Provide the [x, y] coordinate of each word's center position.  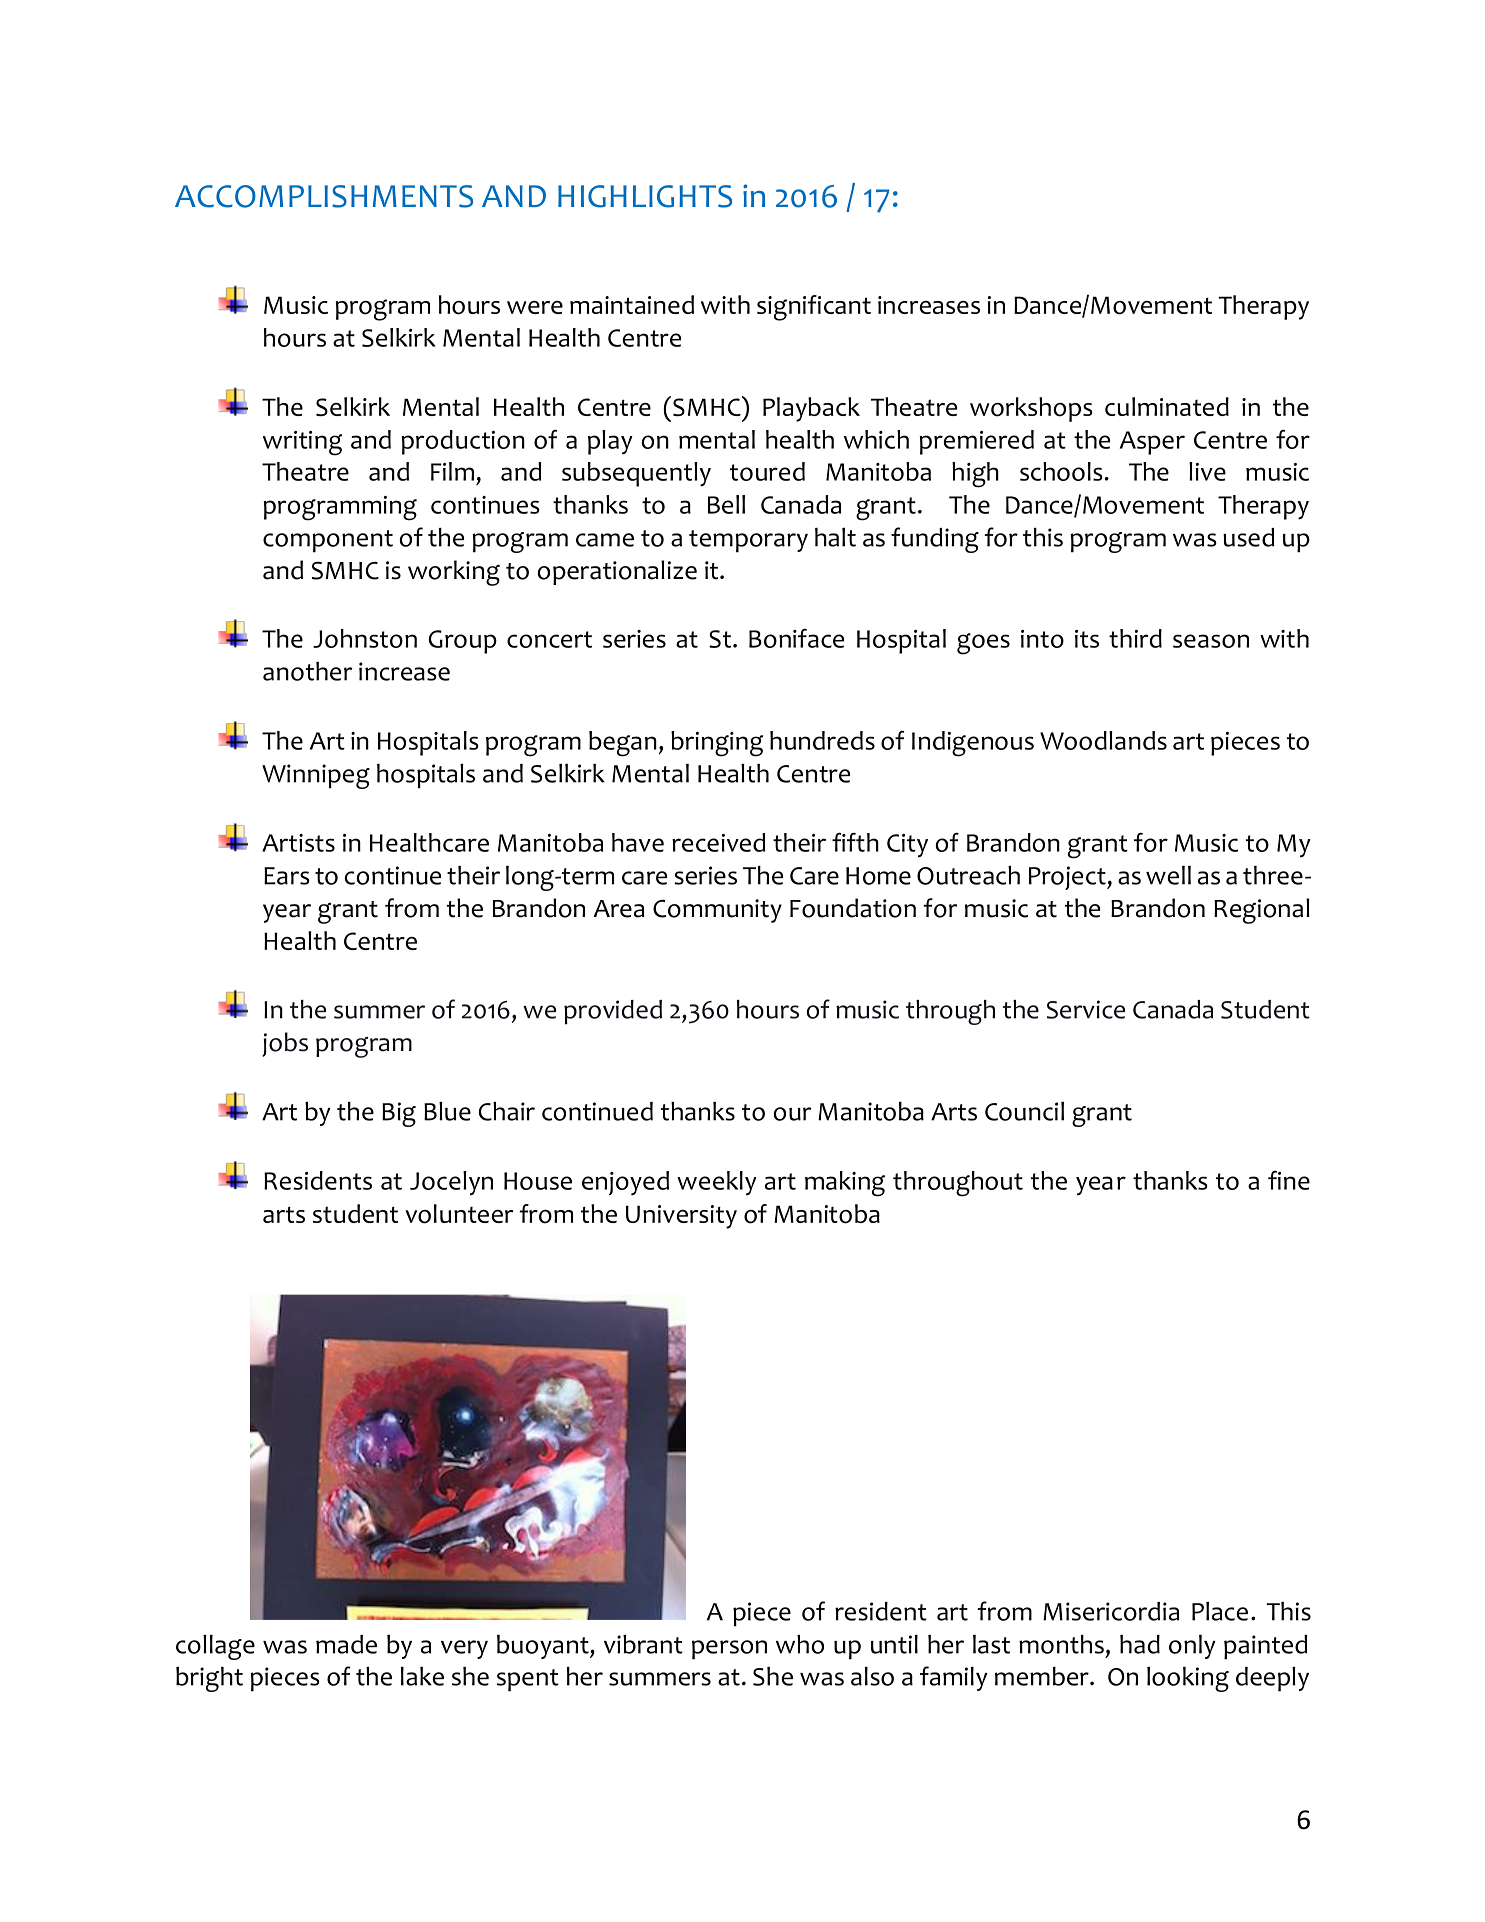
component [328, 541]
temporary [748, 541]
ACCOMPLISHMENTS [324, 196]
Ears [287, 876]
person [729, 1650]
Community [717, 911]
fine [1289, 1180]
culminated [1167, 406]
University [681, 1217]
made [346, 1644]
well [1168, 875]
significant [814, 308]
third [1135, 638]
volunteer [459, 1214]
